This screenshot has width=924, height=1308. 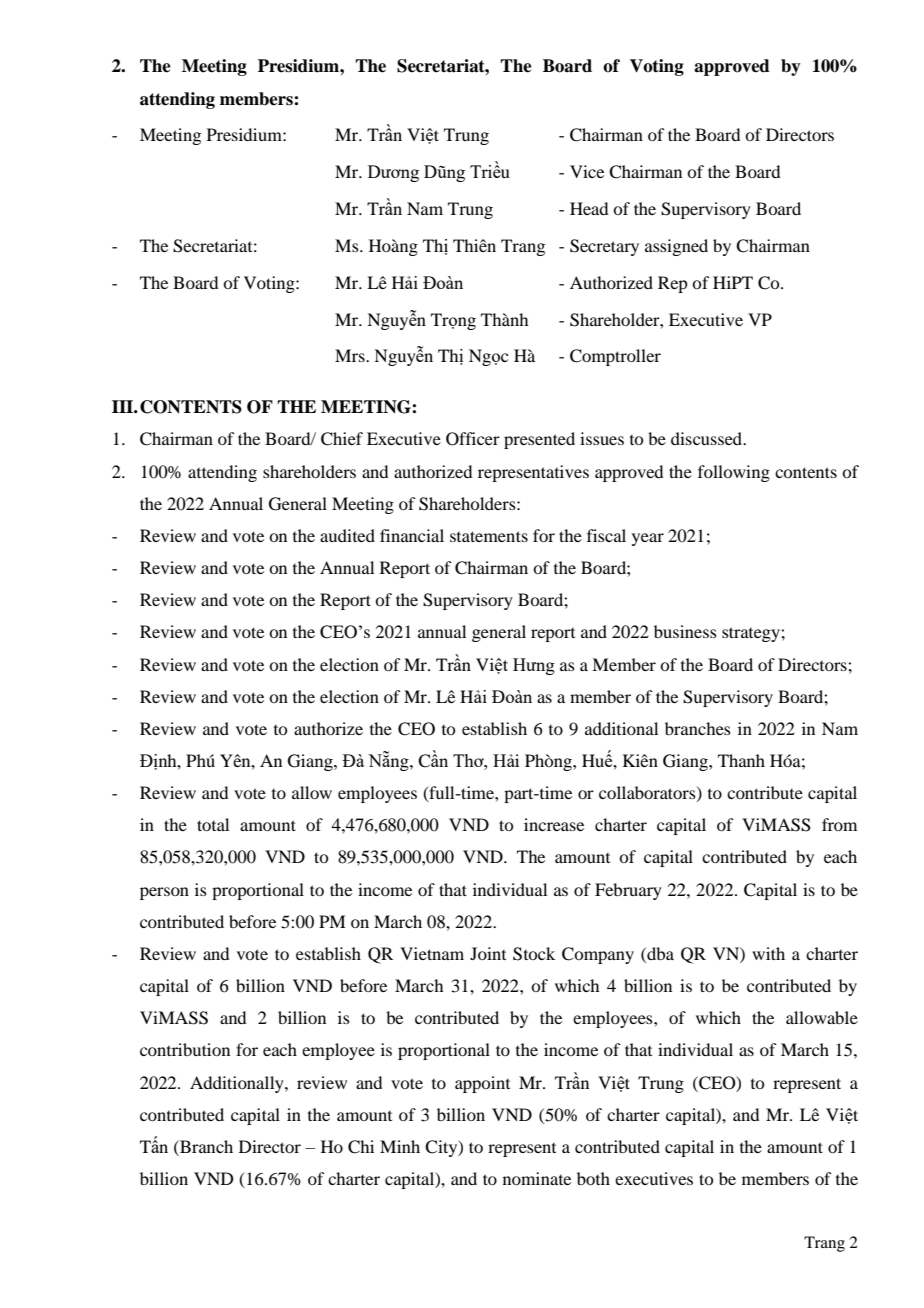 I want to click on total, so click(x=213, y=824).
